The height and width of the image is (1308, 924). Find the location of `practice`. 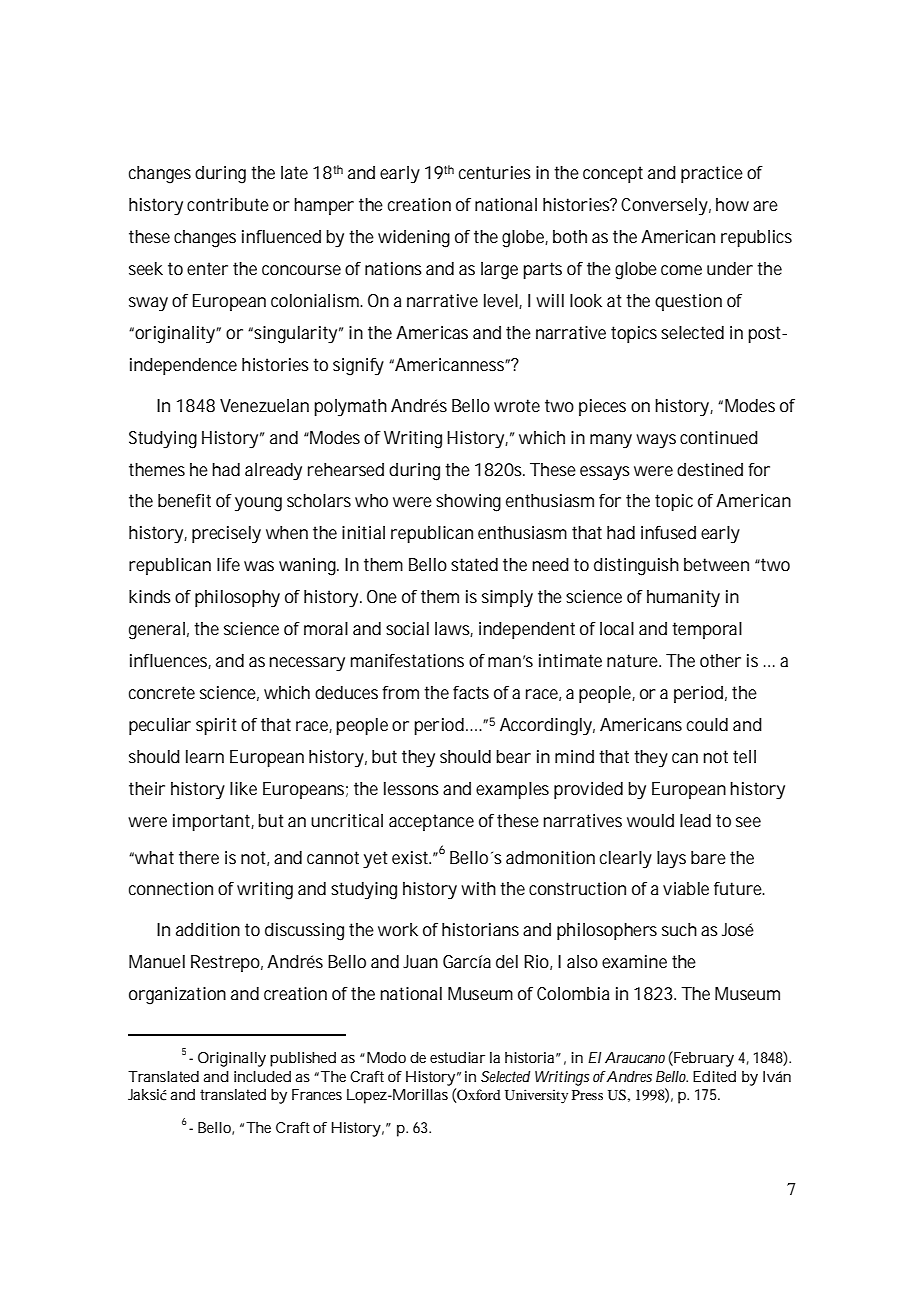

practice is located at coordinates (712, 174).
